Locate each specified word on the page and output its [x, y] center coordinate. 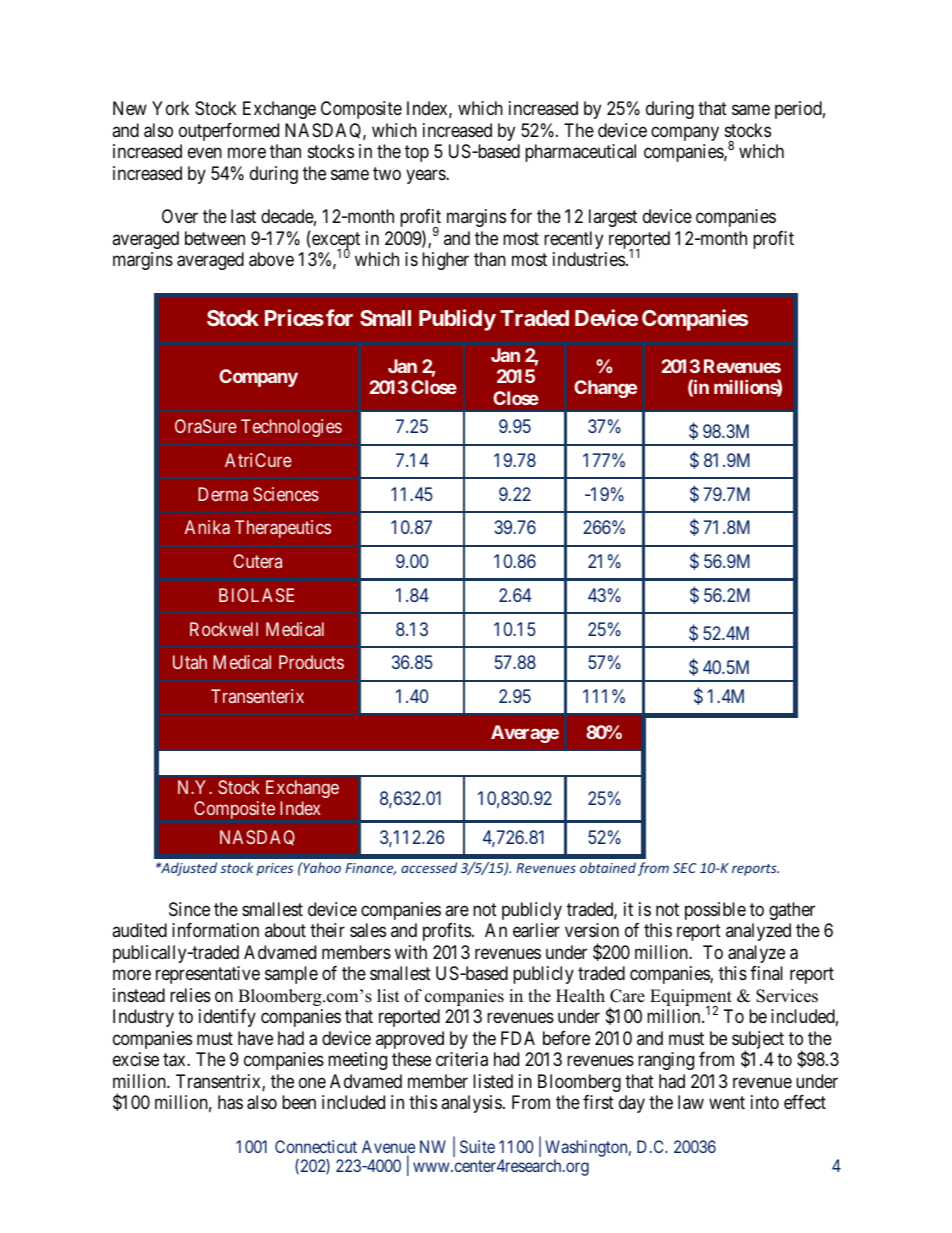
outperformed [229, 132]
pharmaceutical [580, 153]
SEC [685, 868]
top [417, 154]
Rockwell [224, 629]
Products [311, 662]
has [230, 1102]
